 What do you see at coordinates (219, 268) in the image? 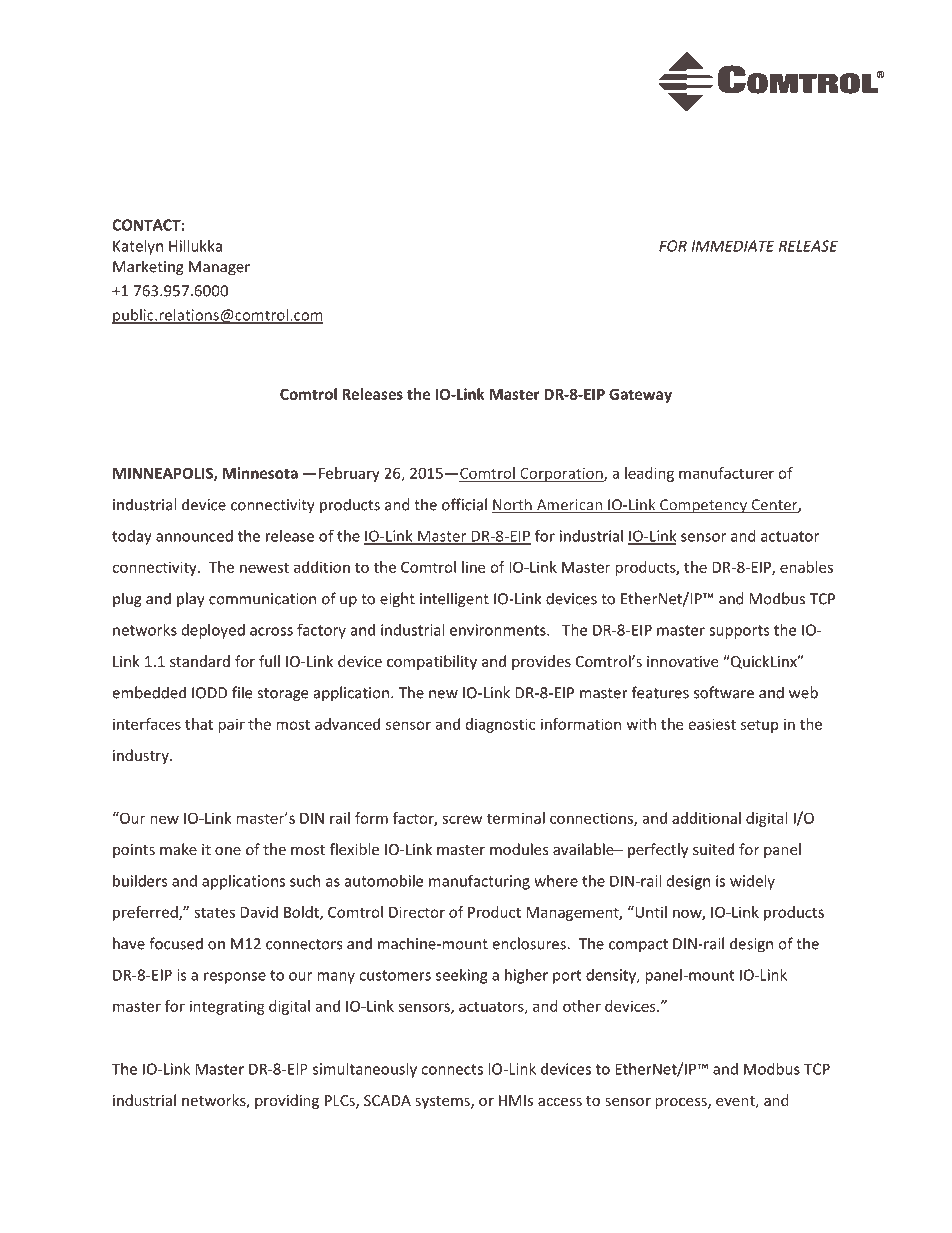
I see `Manager` at bounding box center [219, 268].
